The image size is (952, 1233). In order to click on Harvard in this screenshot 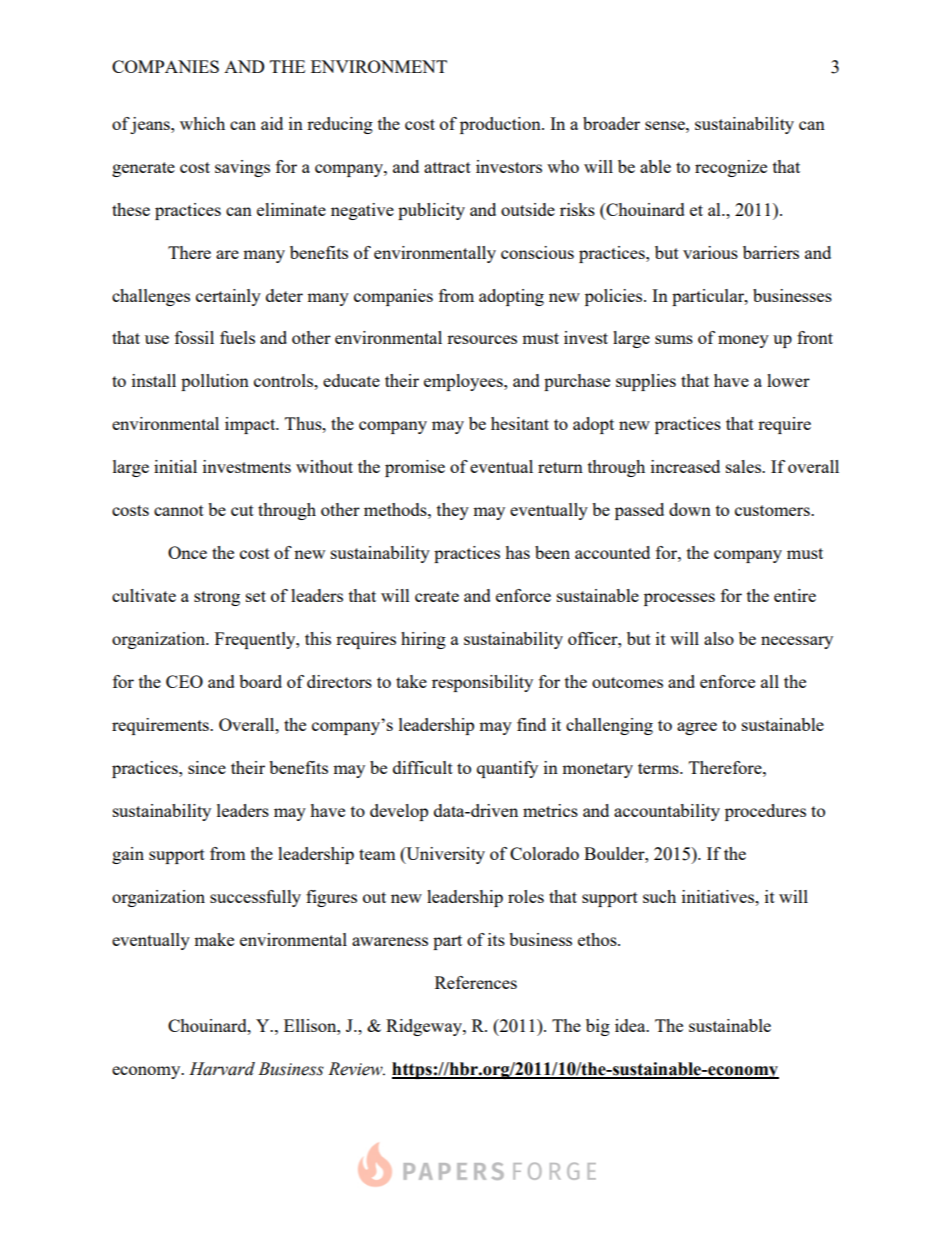, I will do `click(222, 1069)`.
